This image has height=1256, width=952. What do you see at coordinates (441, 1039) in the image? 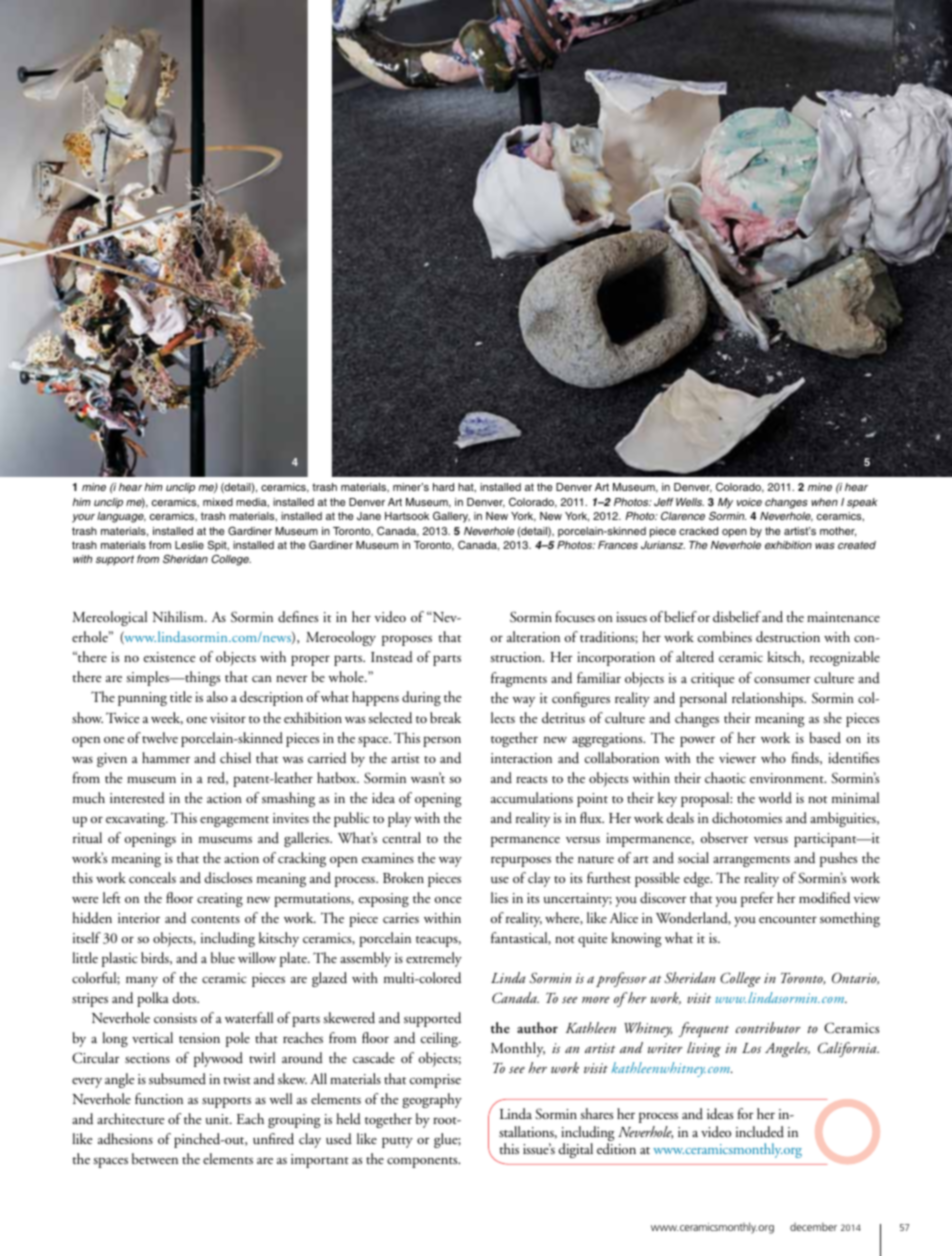
I see `ceiling` at bounding box center [441, 1039].
